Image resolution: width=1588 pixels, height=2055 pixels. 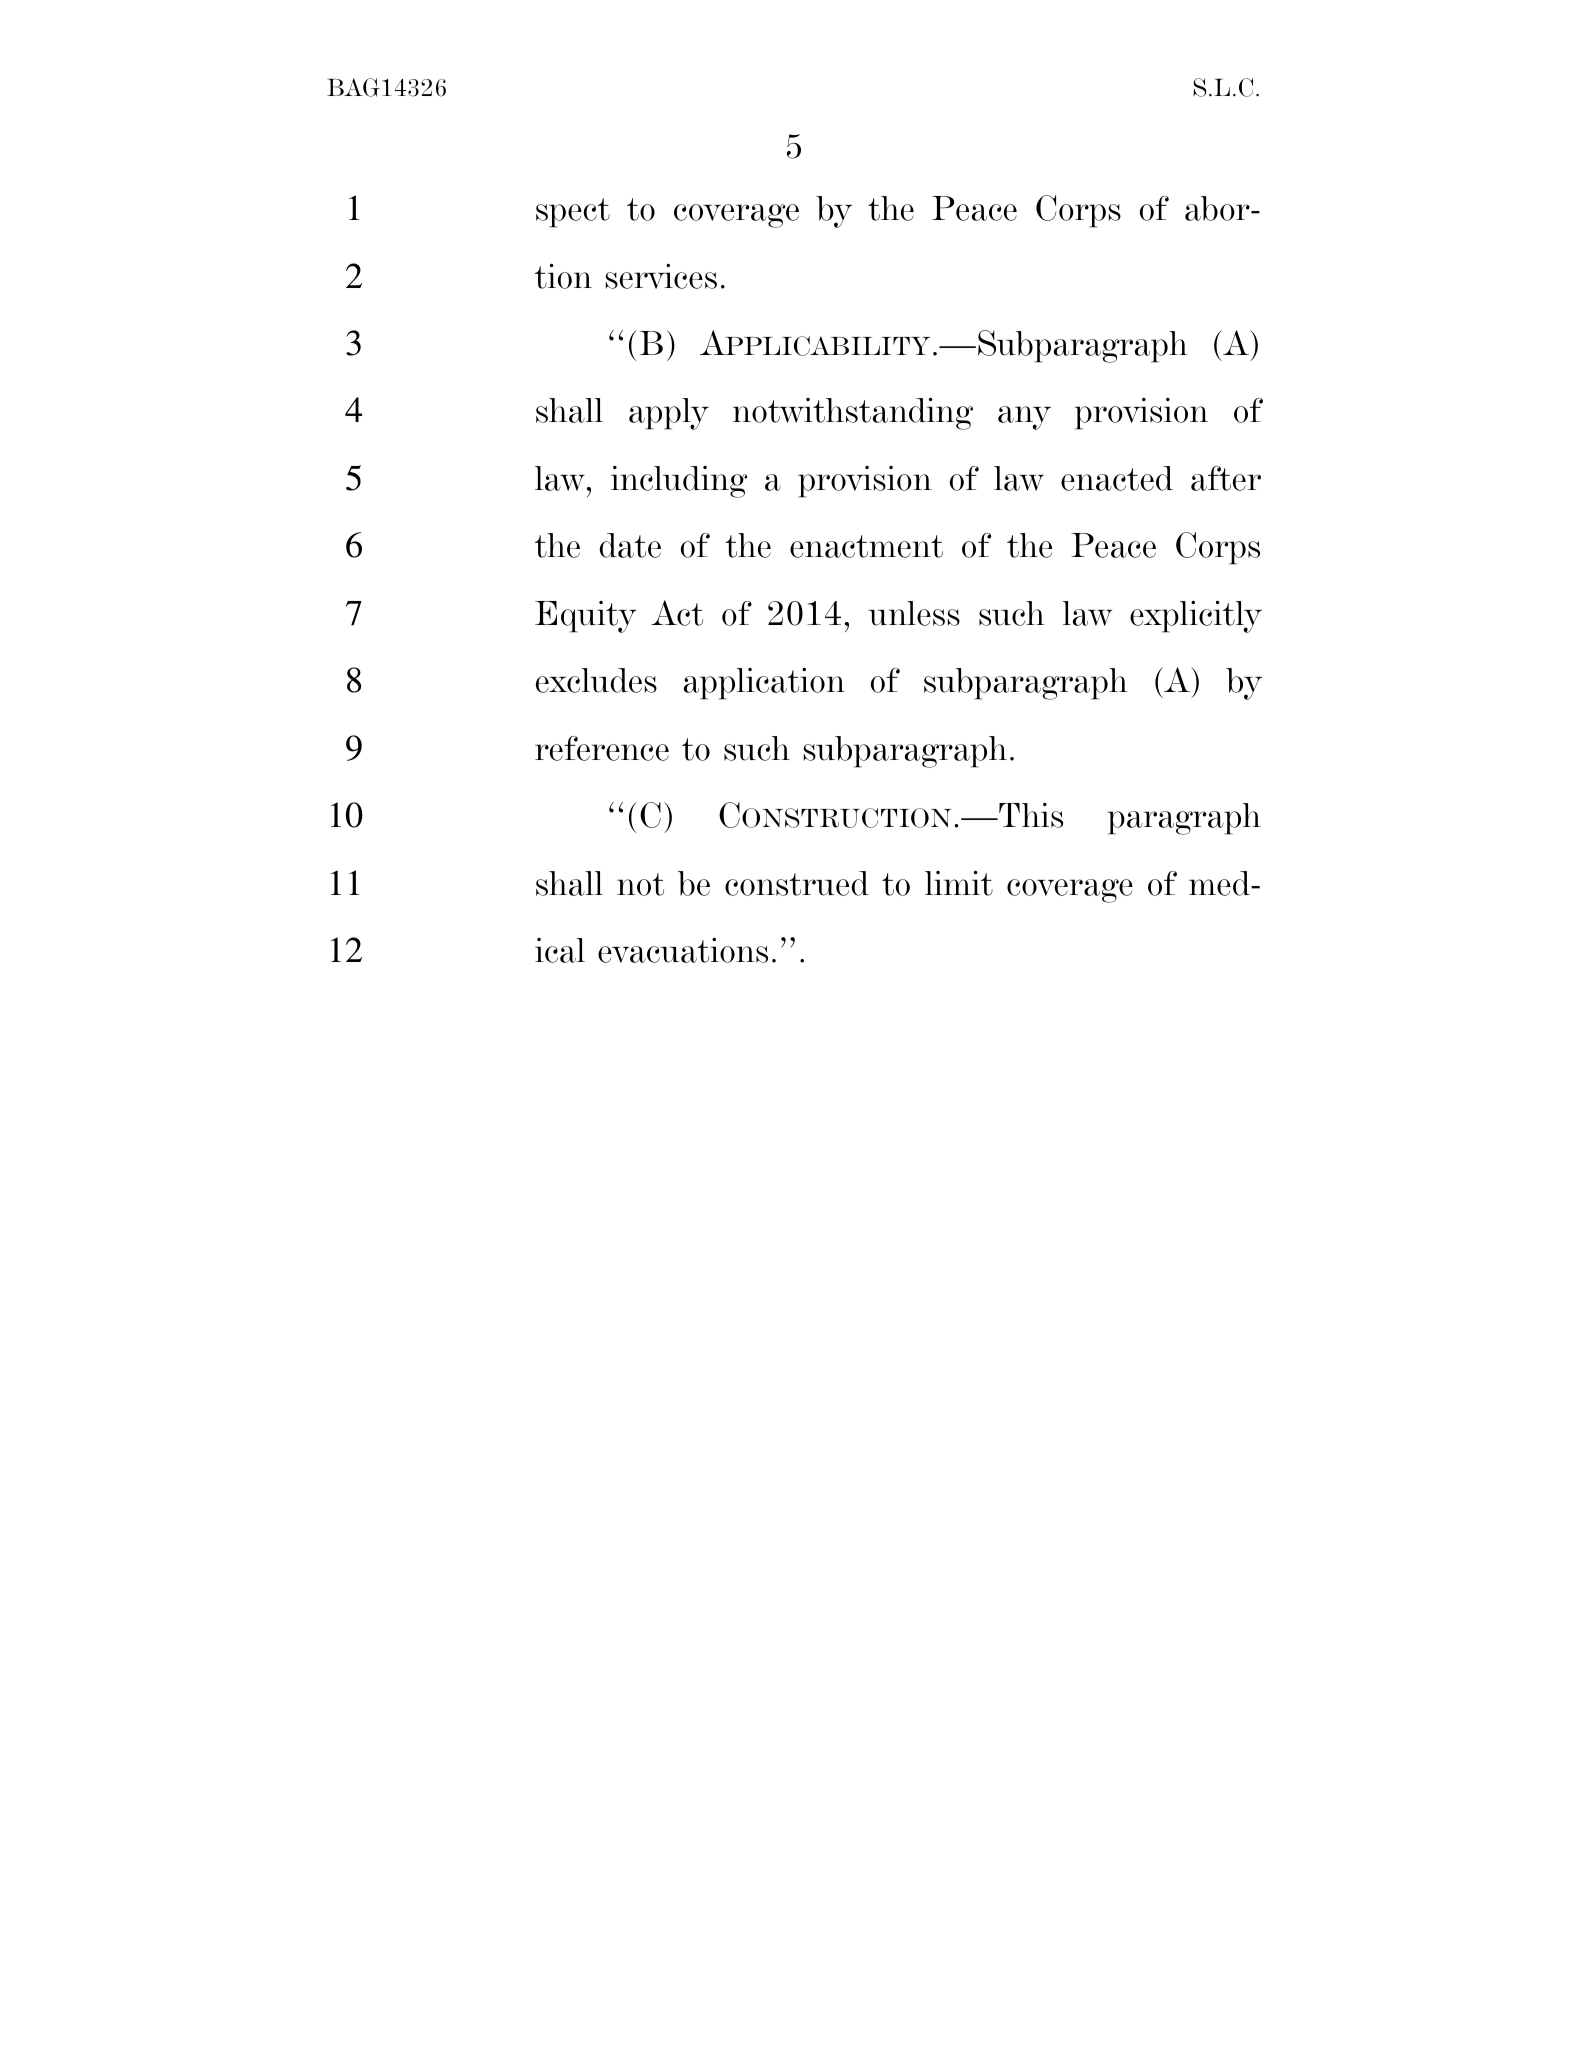 I want to click on unless, so click(x=914, y=613).
